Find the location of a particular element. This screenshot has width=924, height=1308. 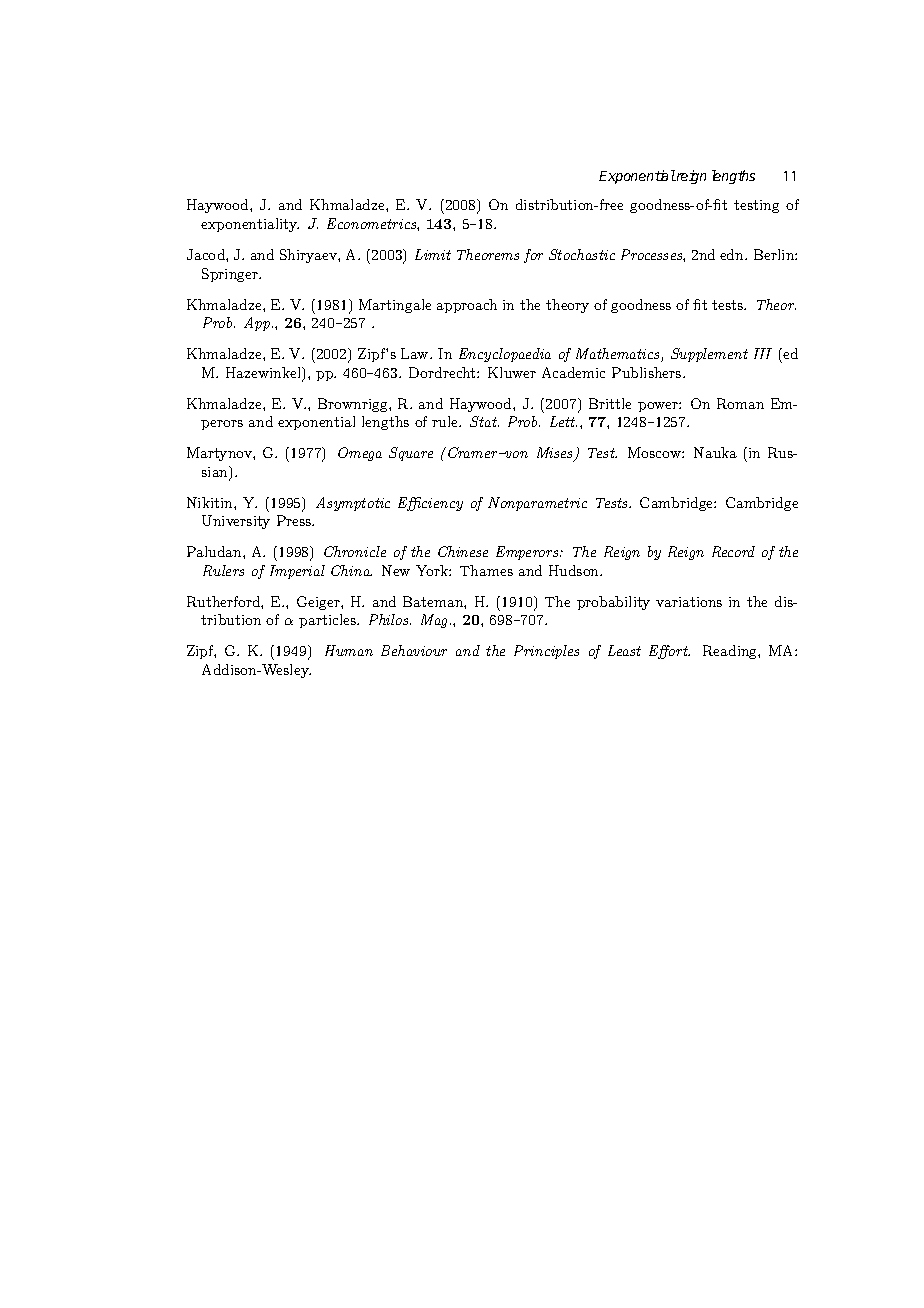

edn is located at coordinates (733, 254).
